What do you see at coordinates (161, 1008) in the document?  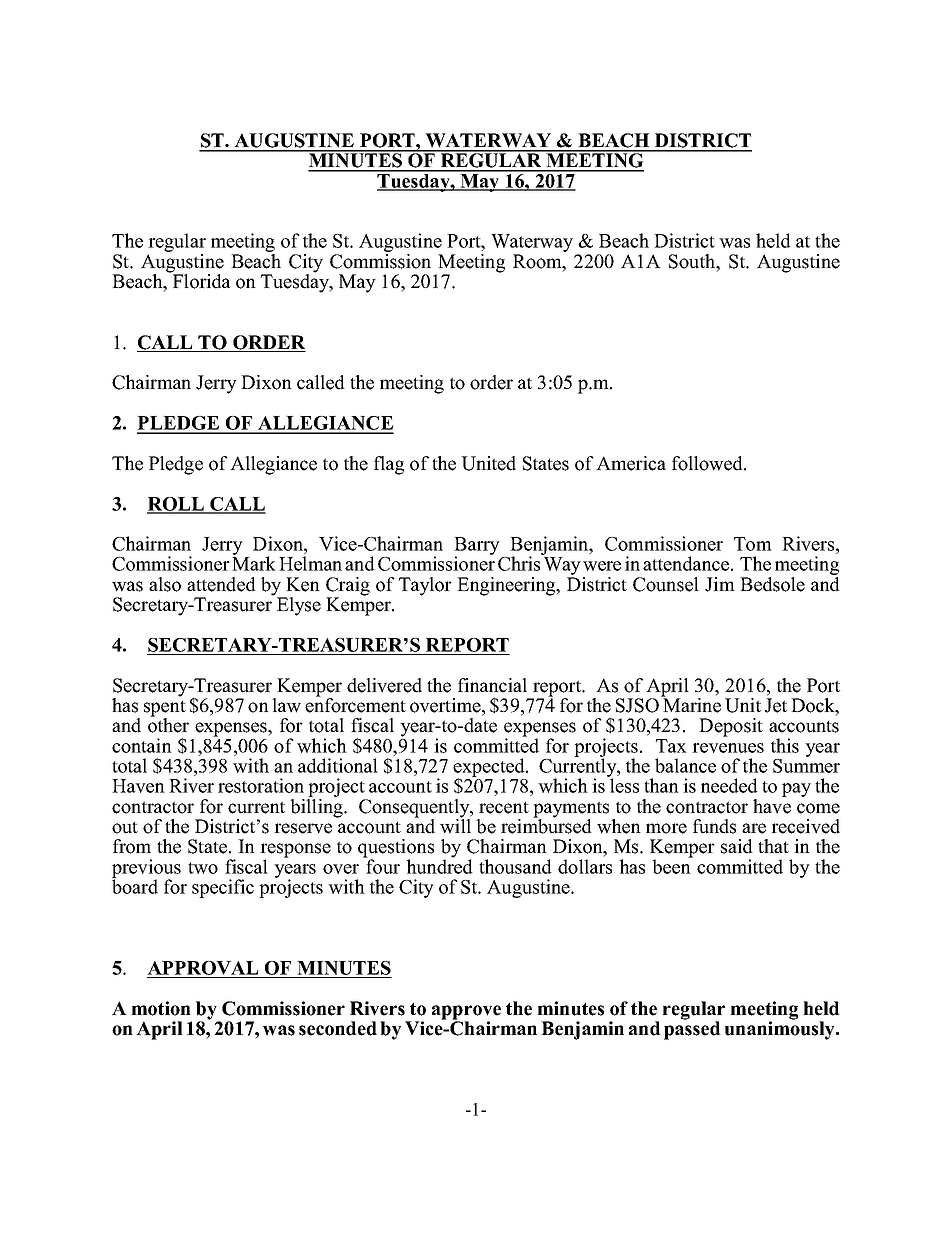 I see `motion` at bounding box center [161, 1008].
